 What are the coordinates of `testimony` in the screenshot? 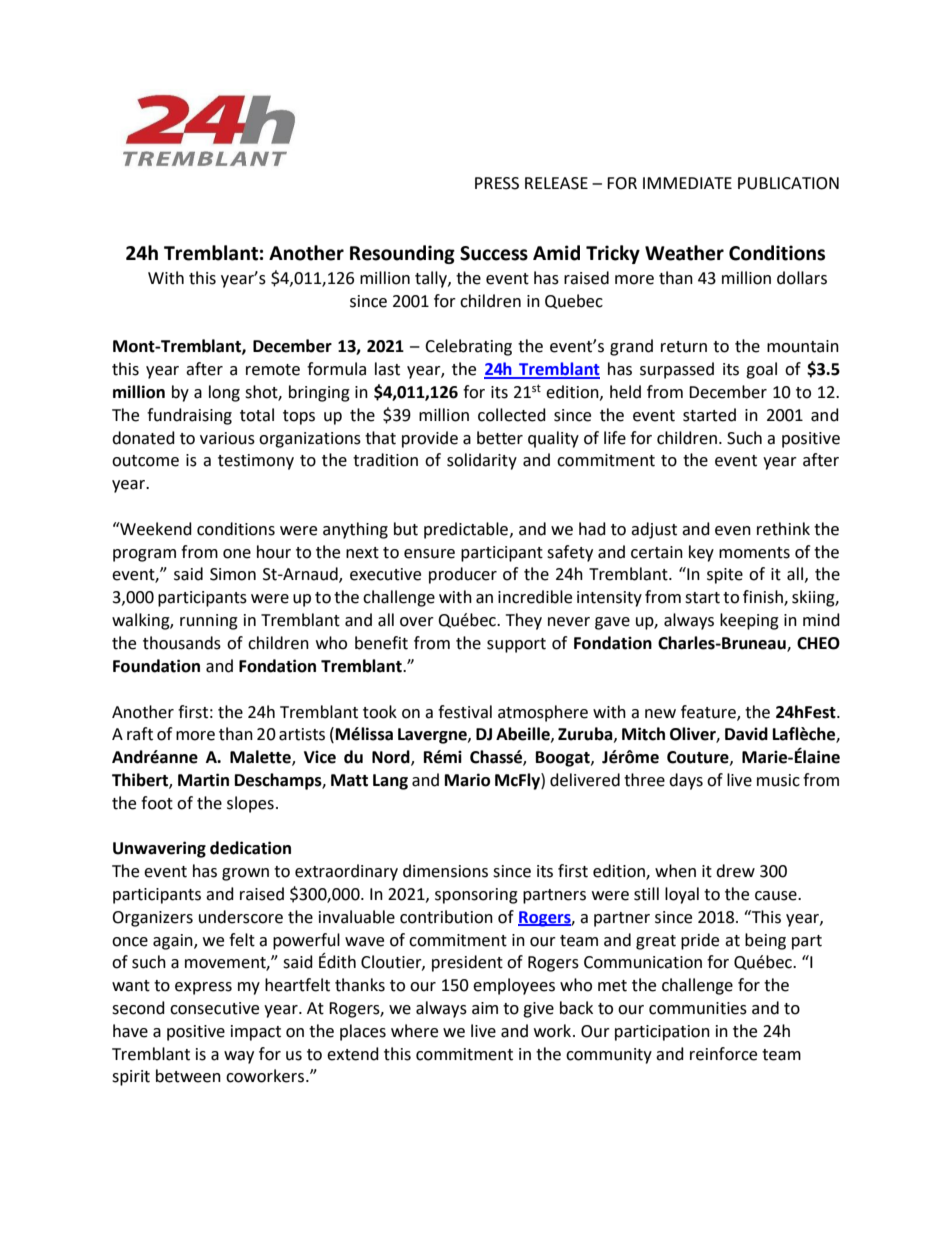 It's located at (256, 462).
